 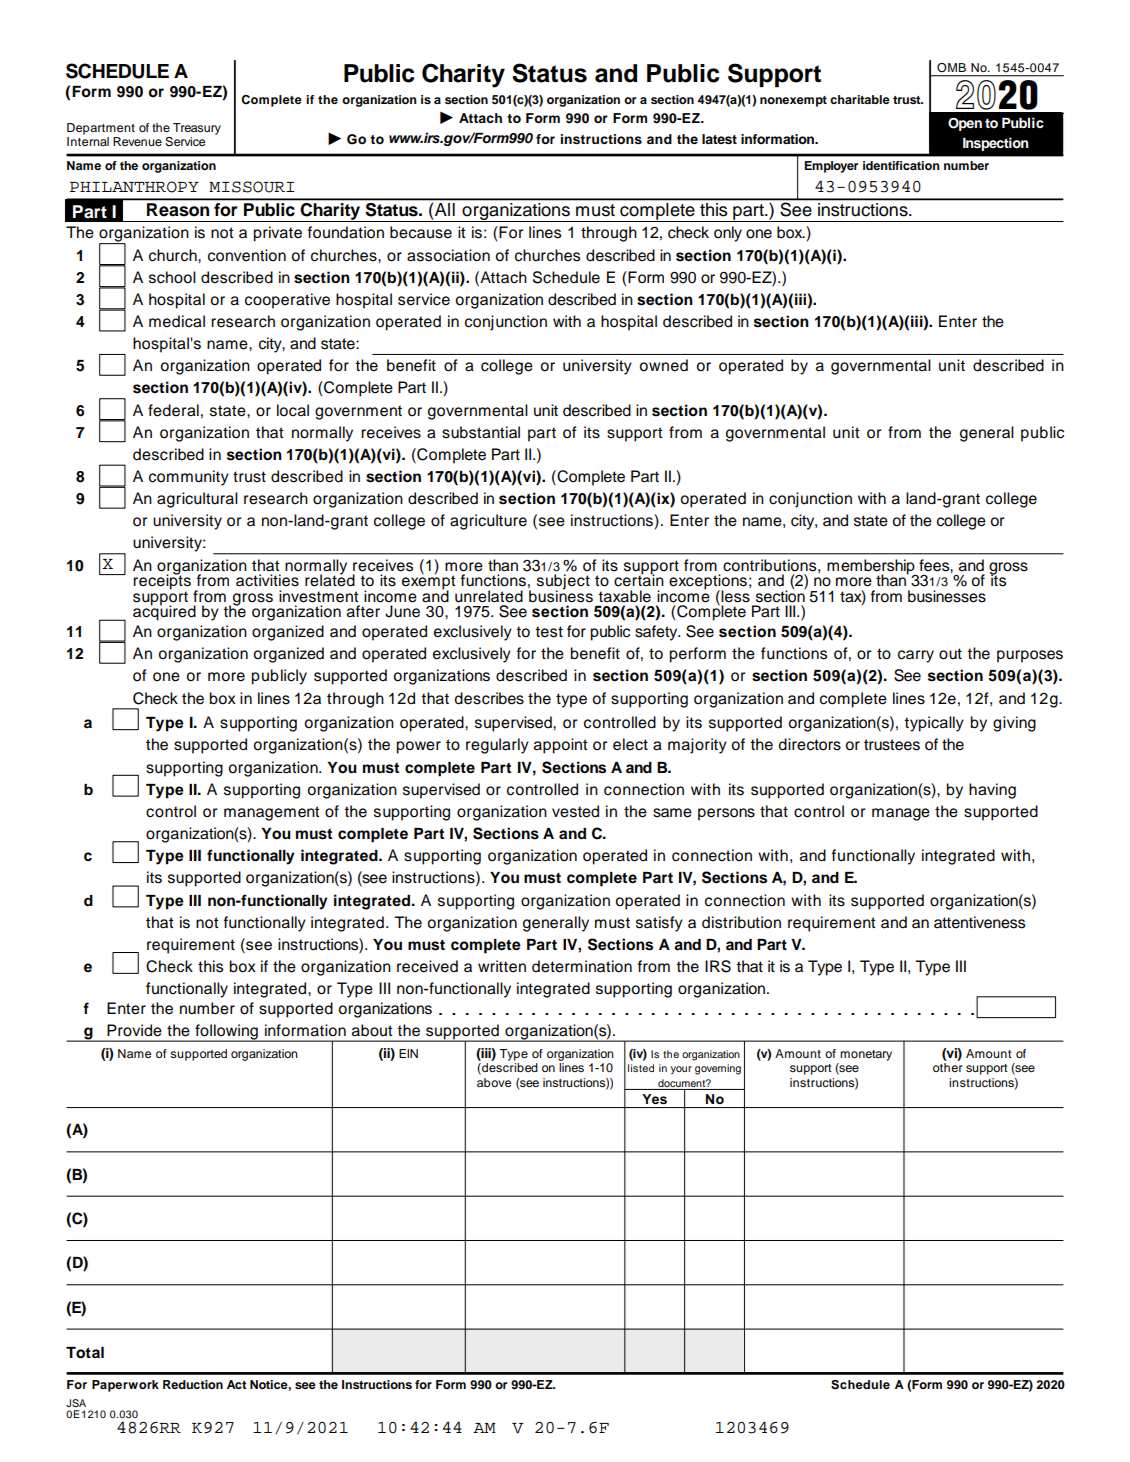 What do you see at coordinates (561, 746) in the screenshot?
I see `appoint` at bounding box center [561, 746].
